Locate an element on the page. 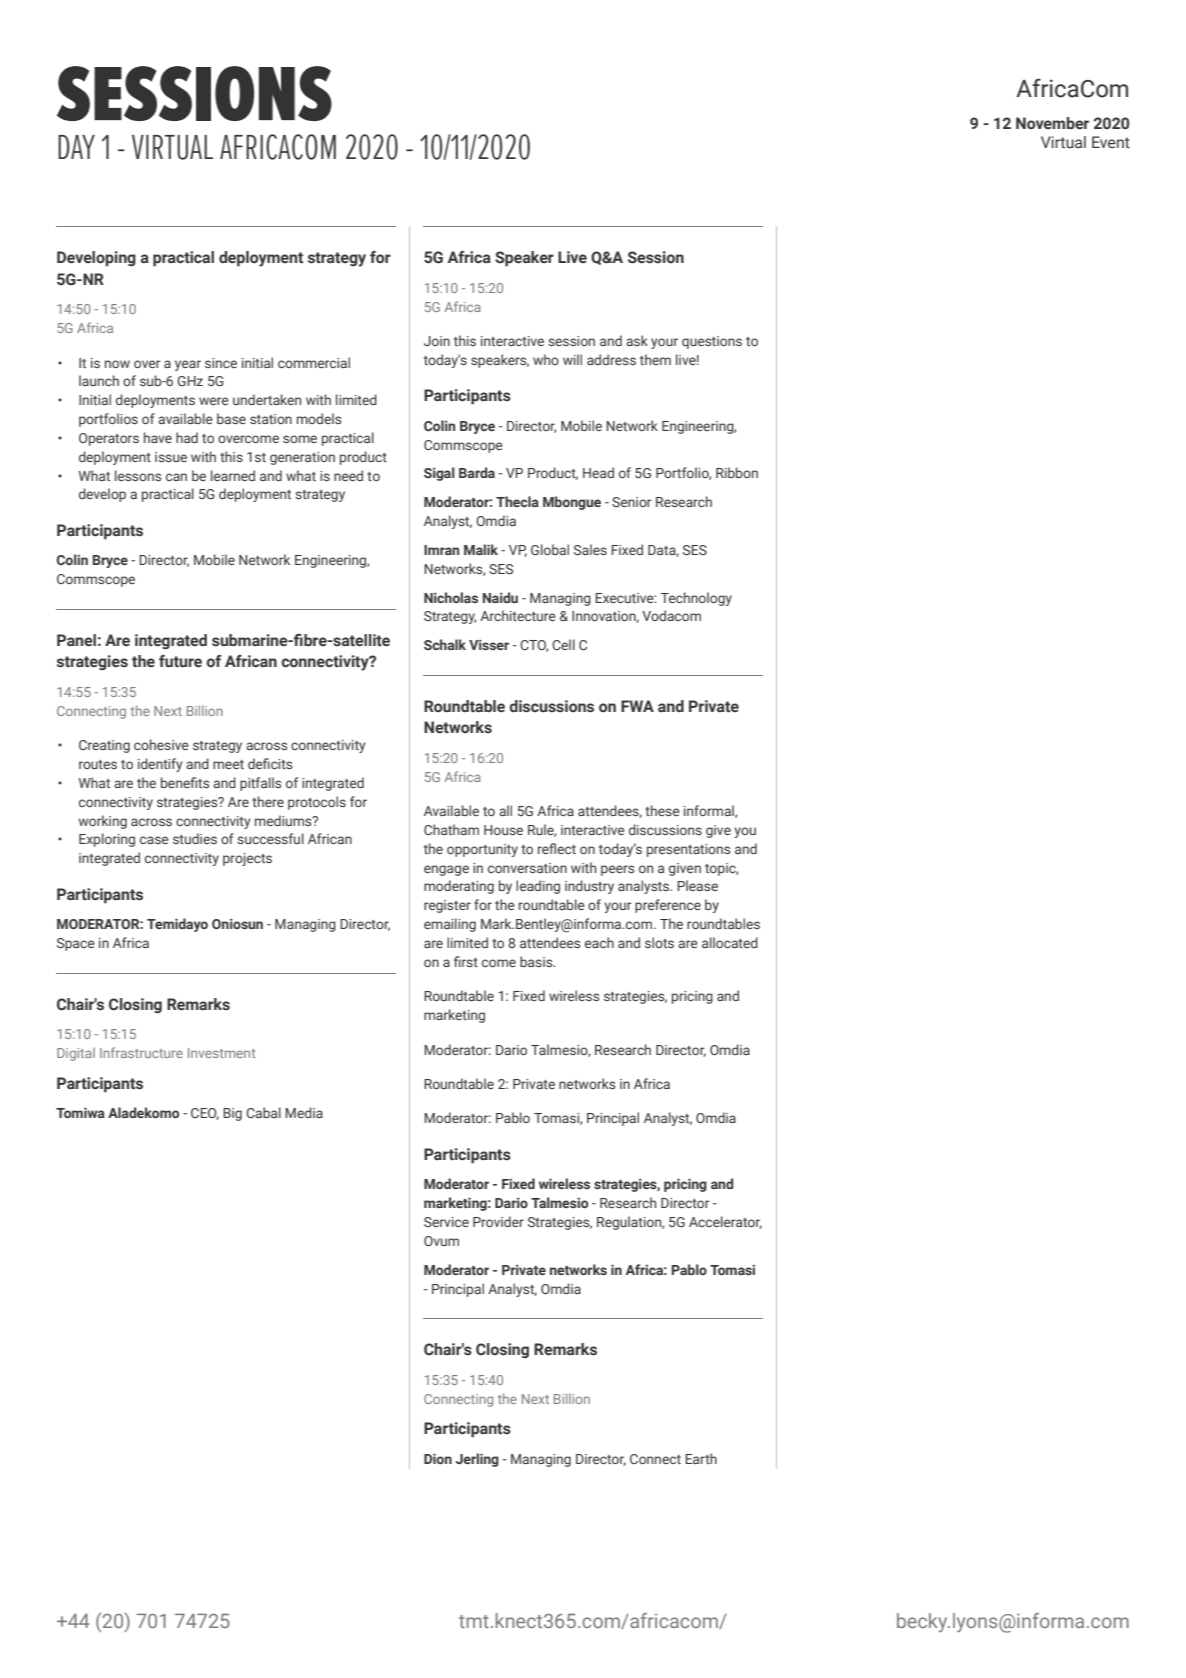 Image resolution: width=1186 pixels, height=1678 pixels. Dion is located at coordinates (438, 1458).
